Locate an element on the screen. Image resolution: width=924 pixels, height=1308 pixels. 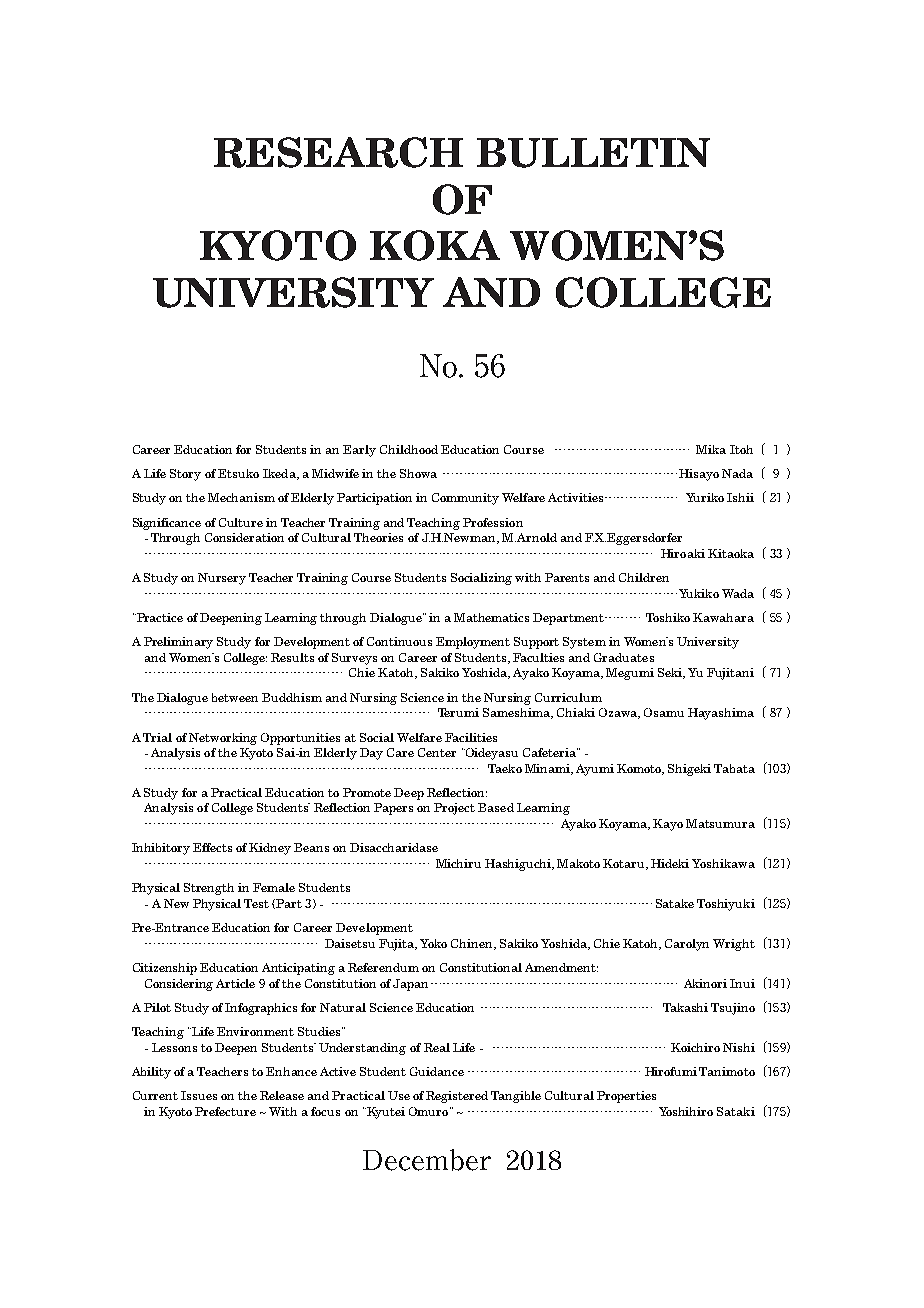
Hideki is located at coordinates (670, 863).
